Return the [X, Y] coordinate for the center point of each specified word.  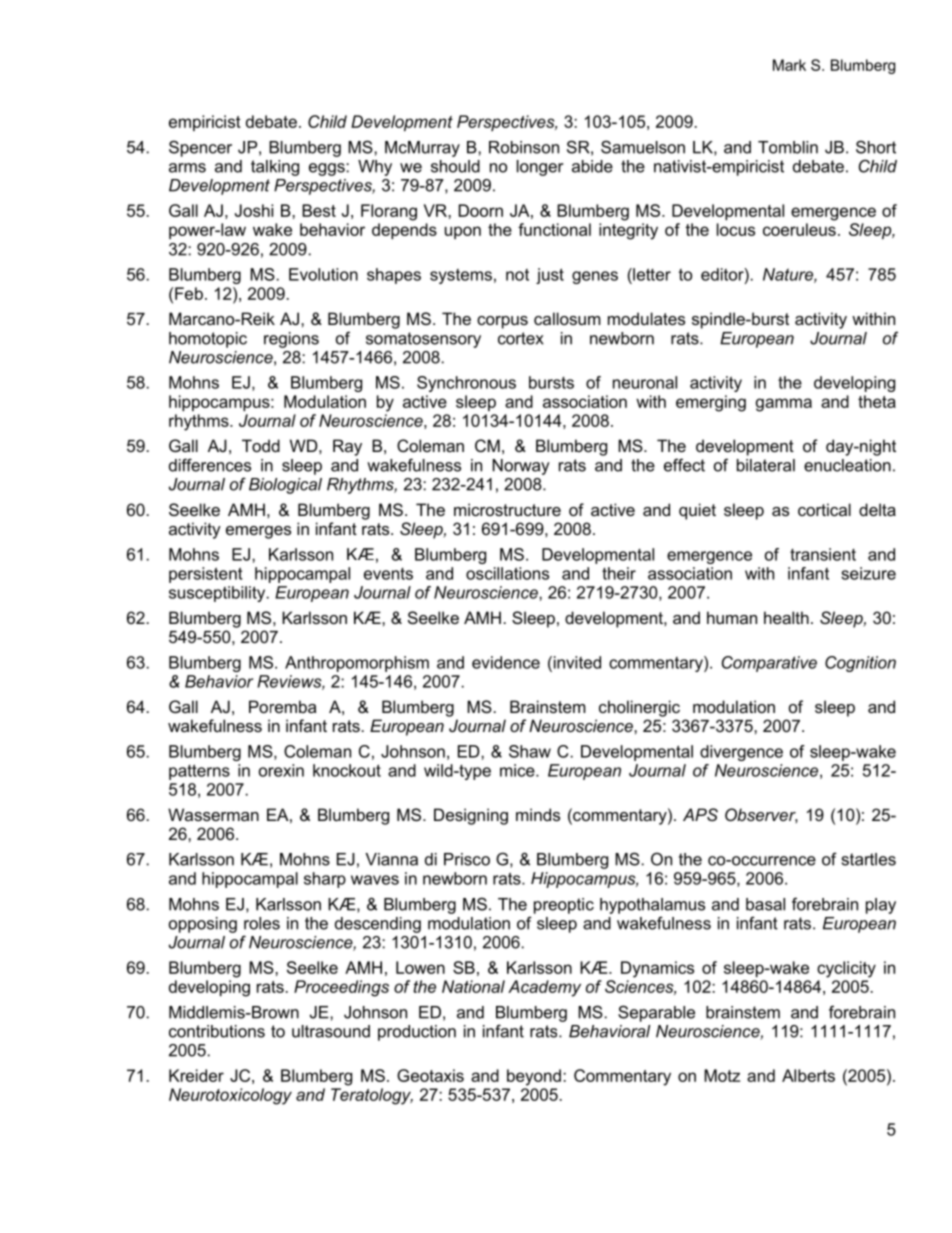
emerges [258, 532]
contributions [217, 1031]
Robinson [524, 147]
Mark [789, 65]
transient [823, 554]
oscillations [507, 573]
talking [275, 168]
